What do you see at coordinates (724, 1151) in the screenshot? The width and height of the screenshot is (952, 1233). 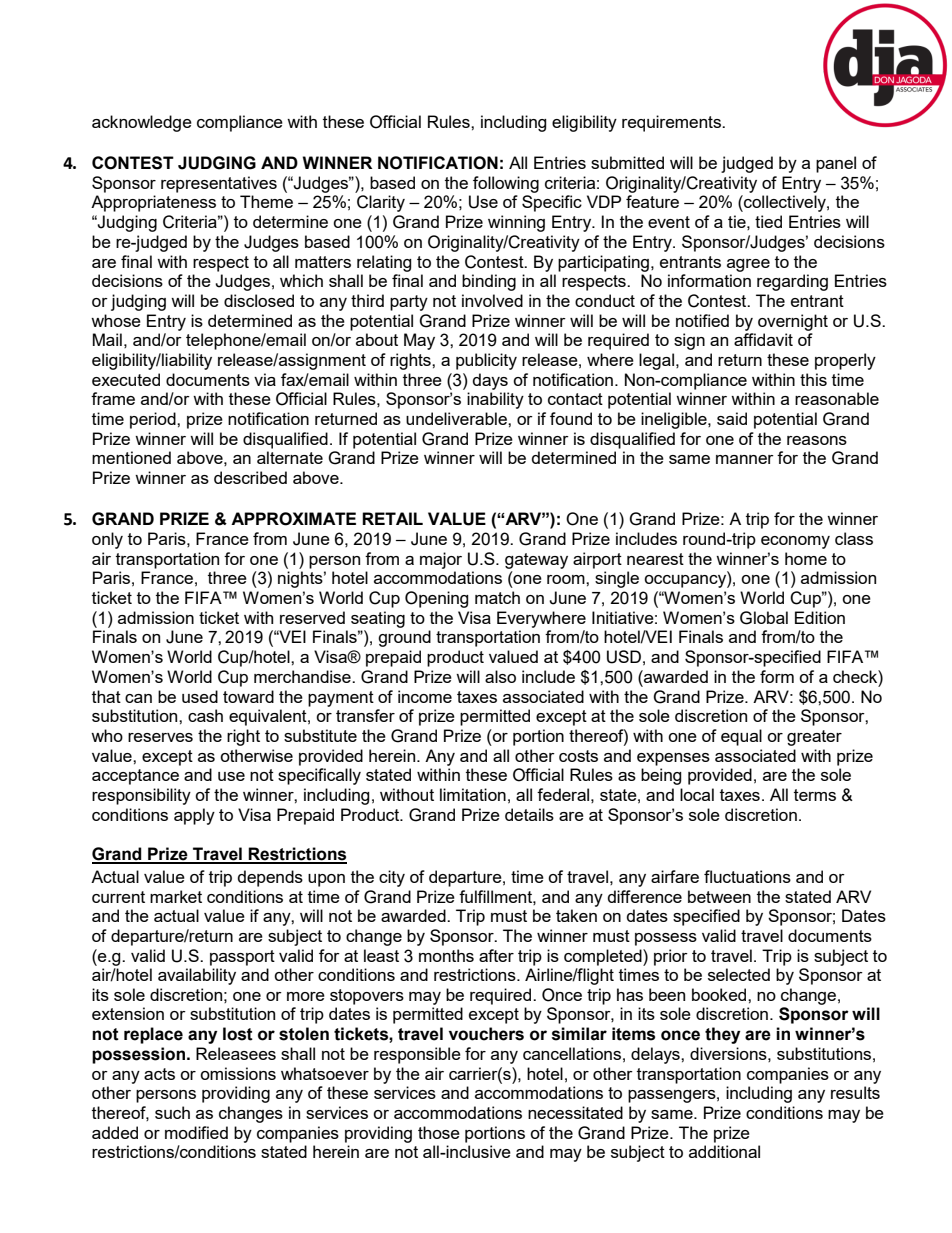 I see `additional` at bounding box center [724, 1151].
